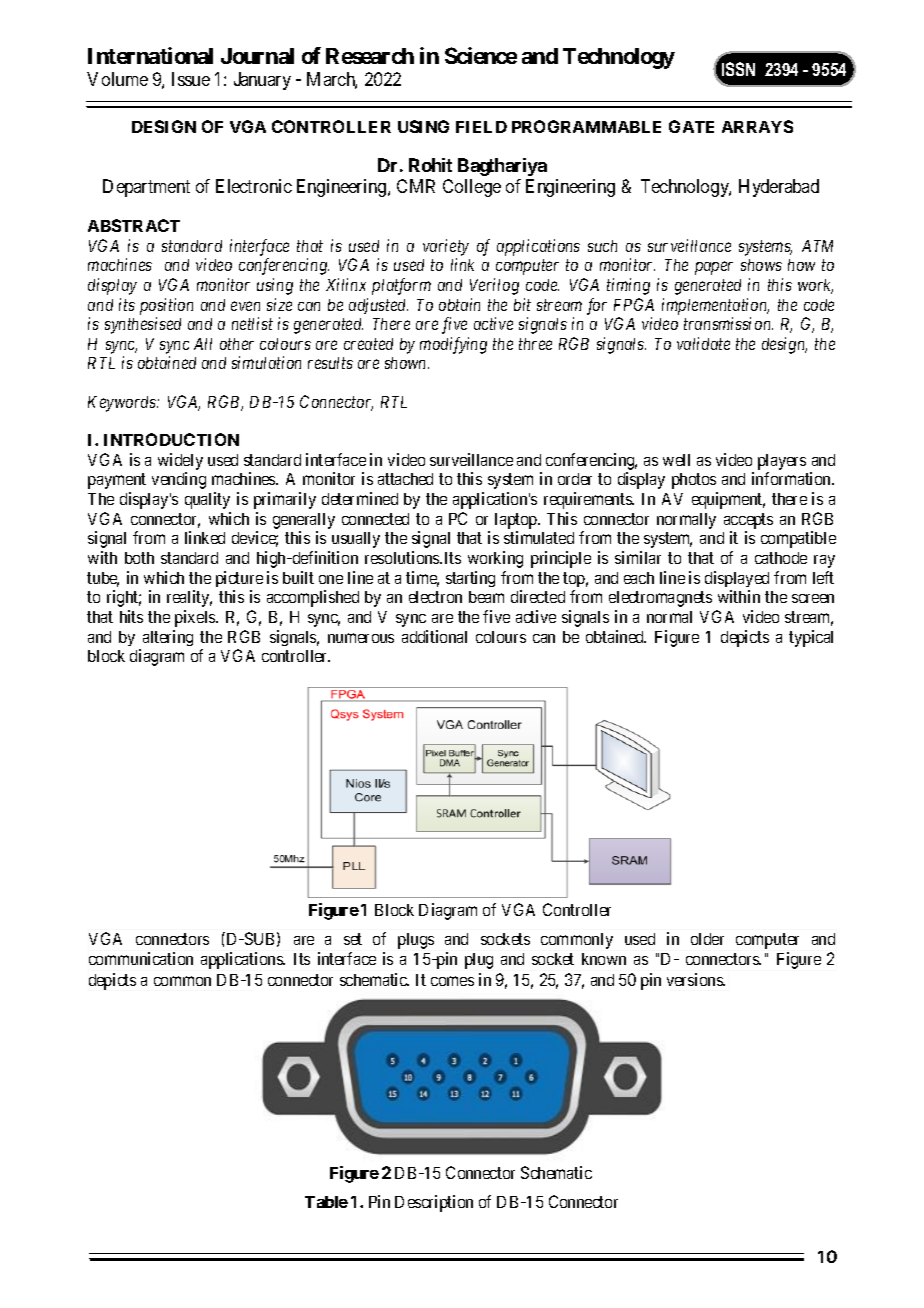 The width and height of the screenshot is (924, 1308). Describe the element at coordinates (695, 979) in the screenshot. I see `versions` at that location.
